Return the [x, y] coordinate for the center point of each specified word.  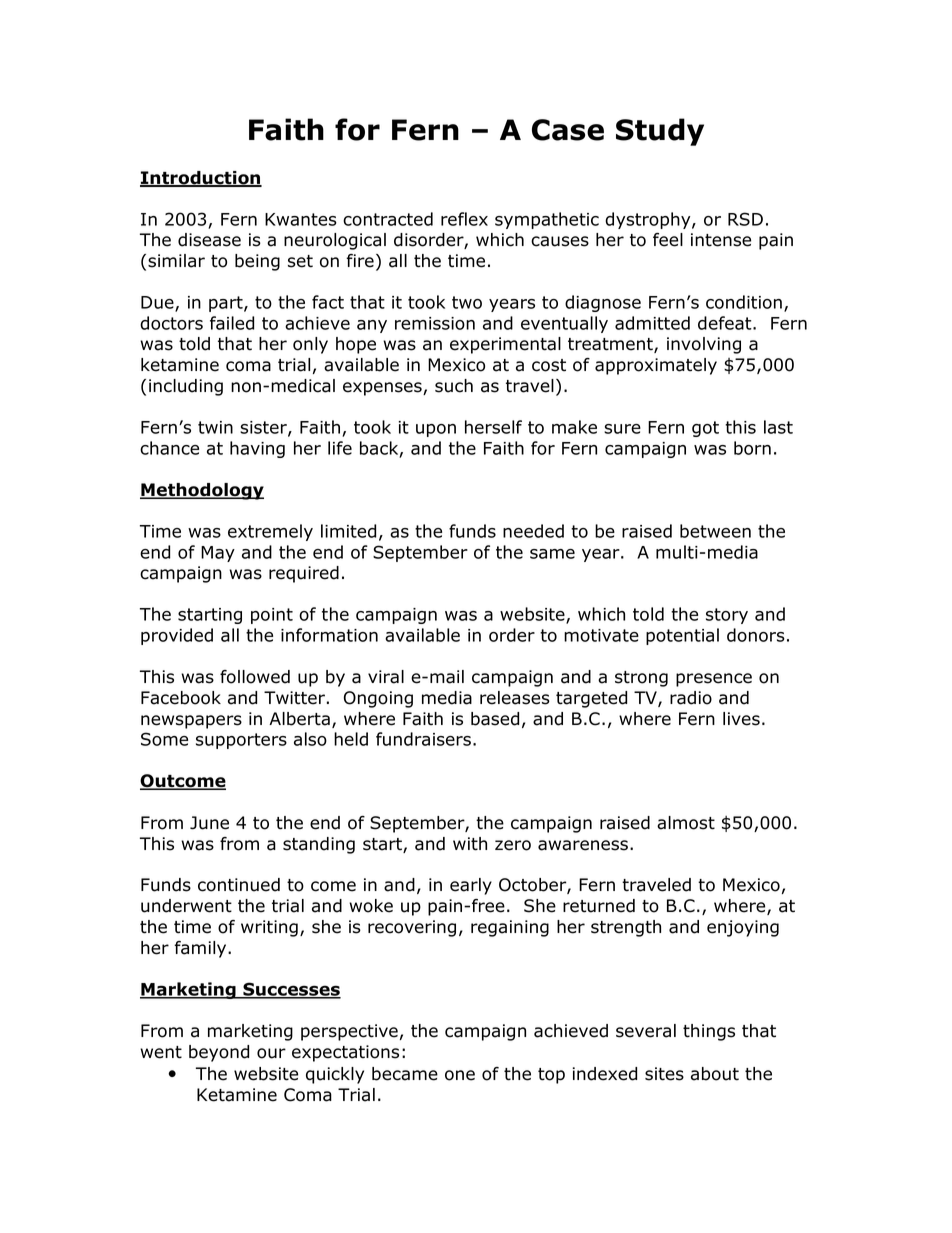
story [727, 616]
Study [660, 132]
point [272, 616]
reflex [464, 219]
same [552, 554]
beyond [219, 1053]
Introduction [201, 179]
